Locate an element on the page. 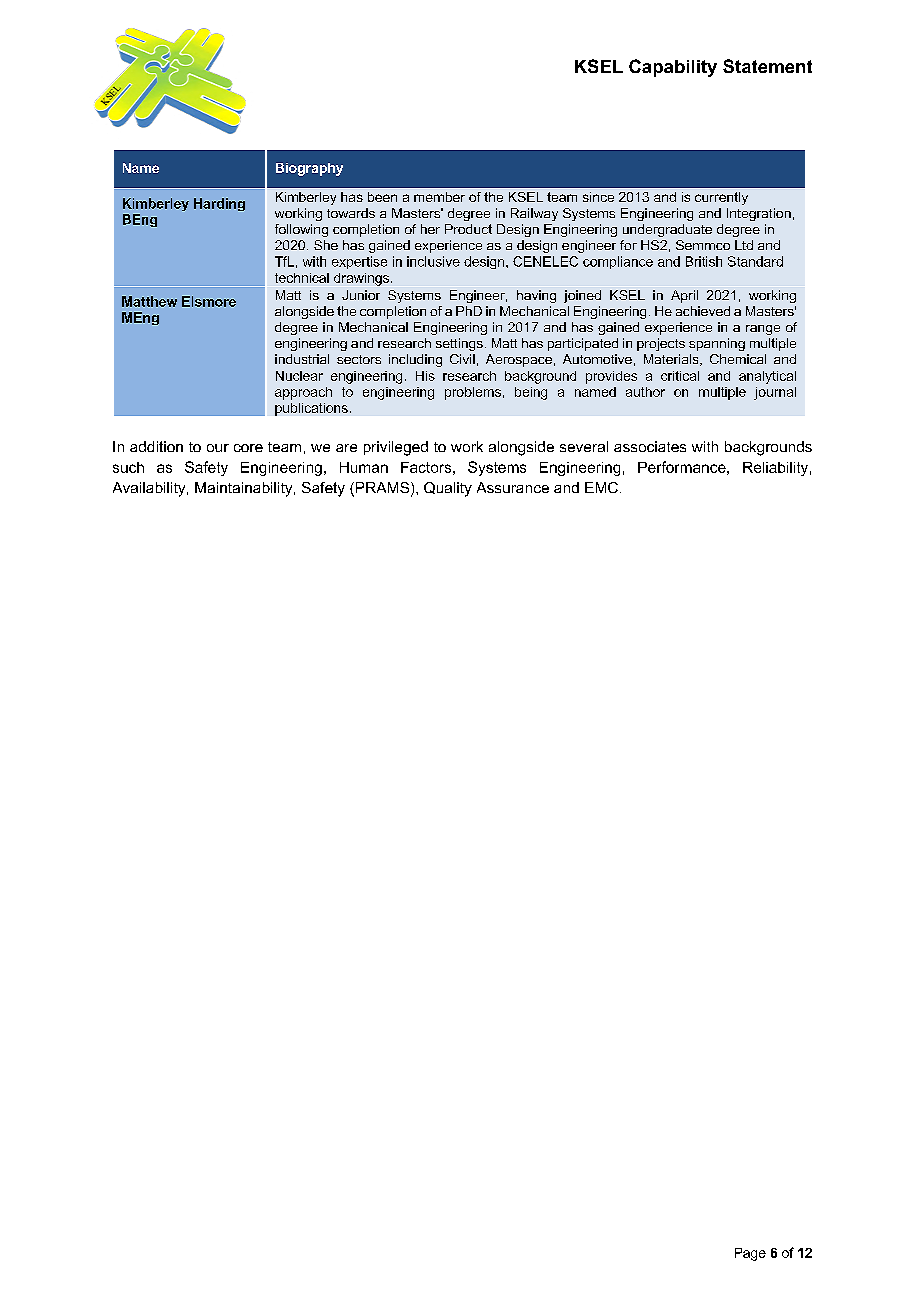  core is located at coordinates (248, 448).
